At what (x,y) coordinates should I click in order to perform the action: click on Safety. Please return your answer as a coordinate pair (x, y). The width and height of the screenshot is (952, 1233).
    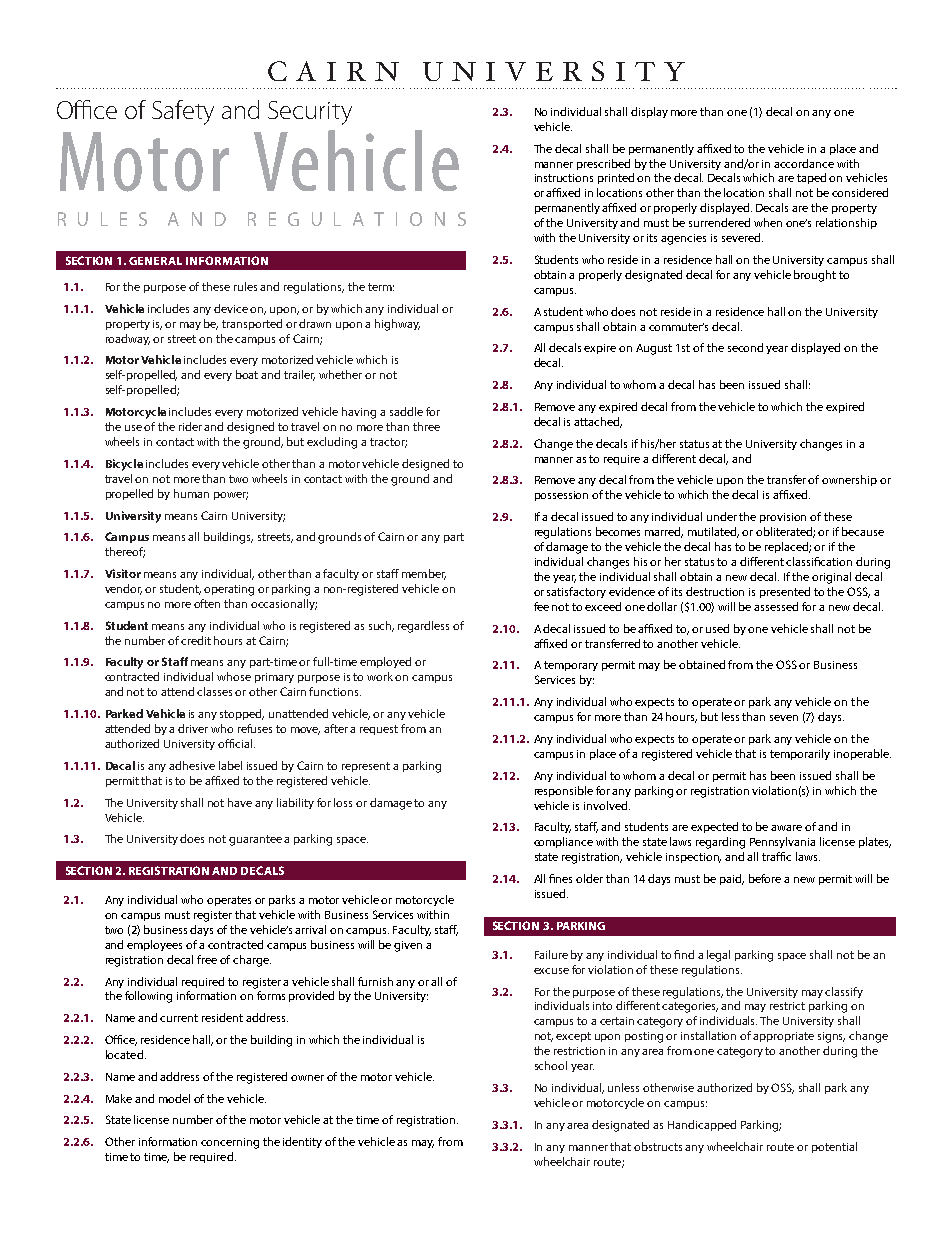
    Looking at the image, I should click on (183, 112).
